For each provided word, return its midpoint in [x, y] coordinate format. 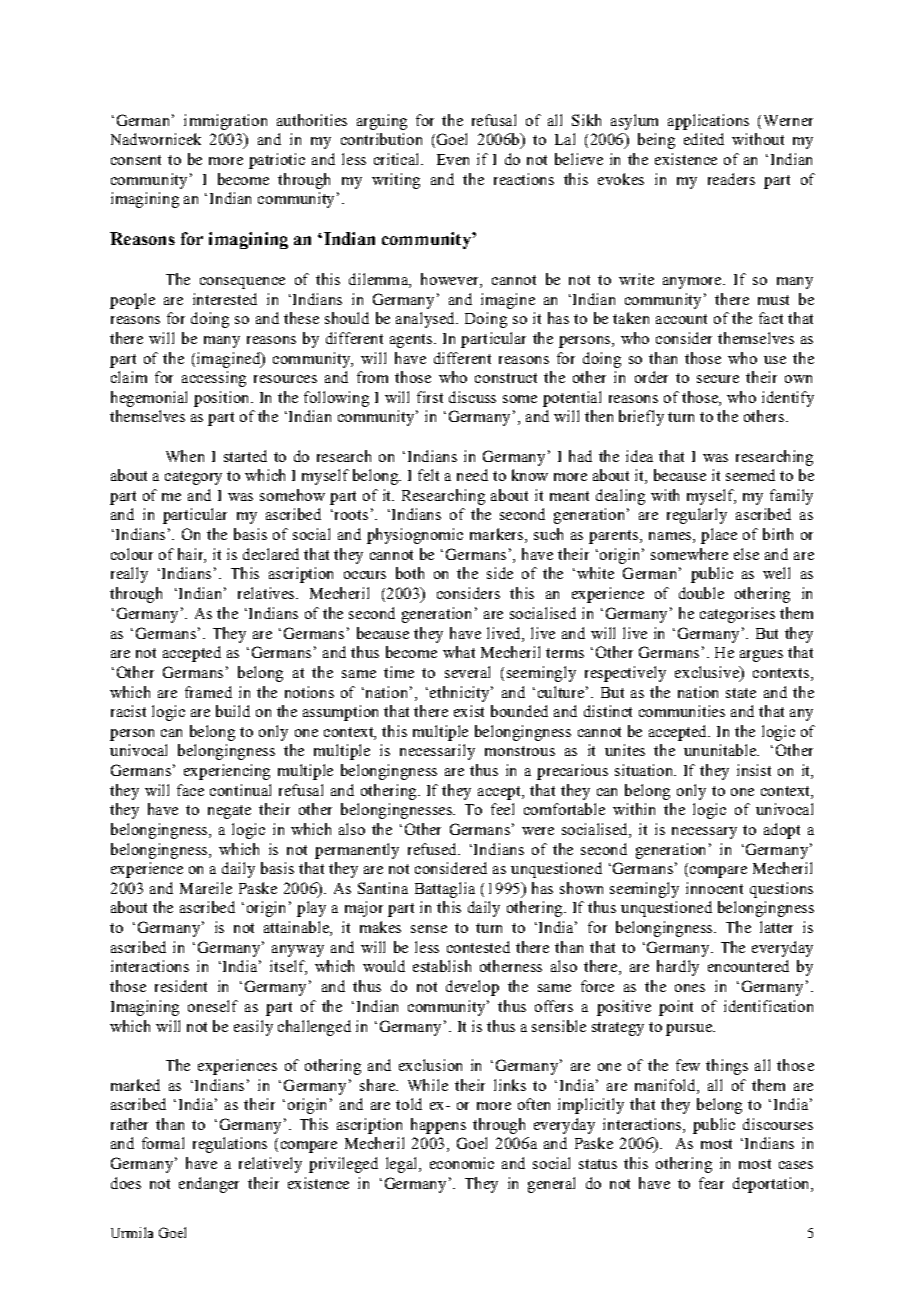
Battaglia [445, 890]
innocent [714, 888]
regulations [230, 1145]
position [223, 399]
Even [453, 159]
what [459, 652]
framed [208, 692]
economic [462, 1163]
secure [718, 379]
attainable [297, 928]
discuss [472, 397]
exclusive [708, 672]
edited [704, 139]
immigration [225, 122]
